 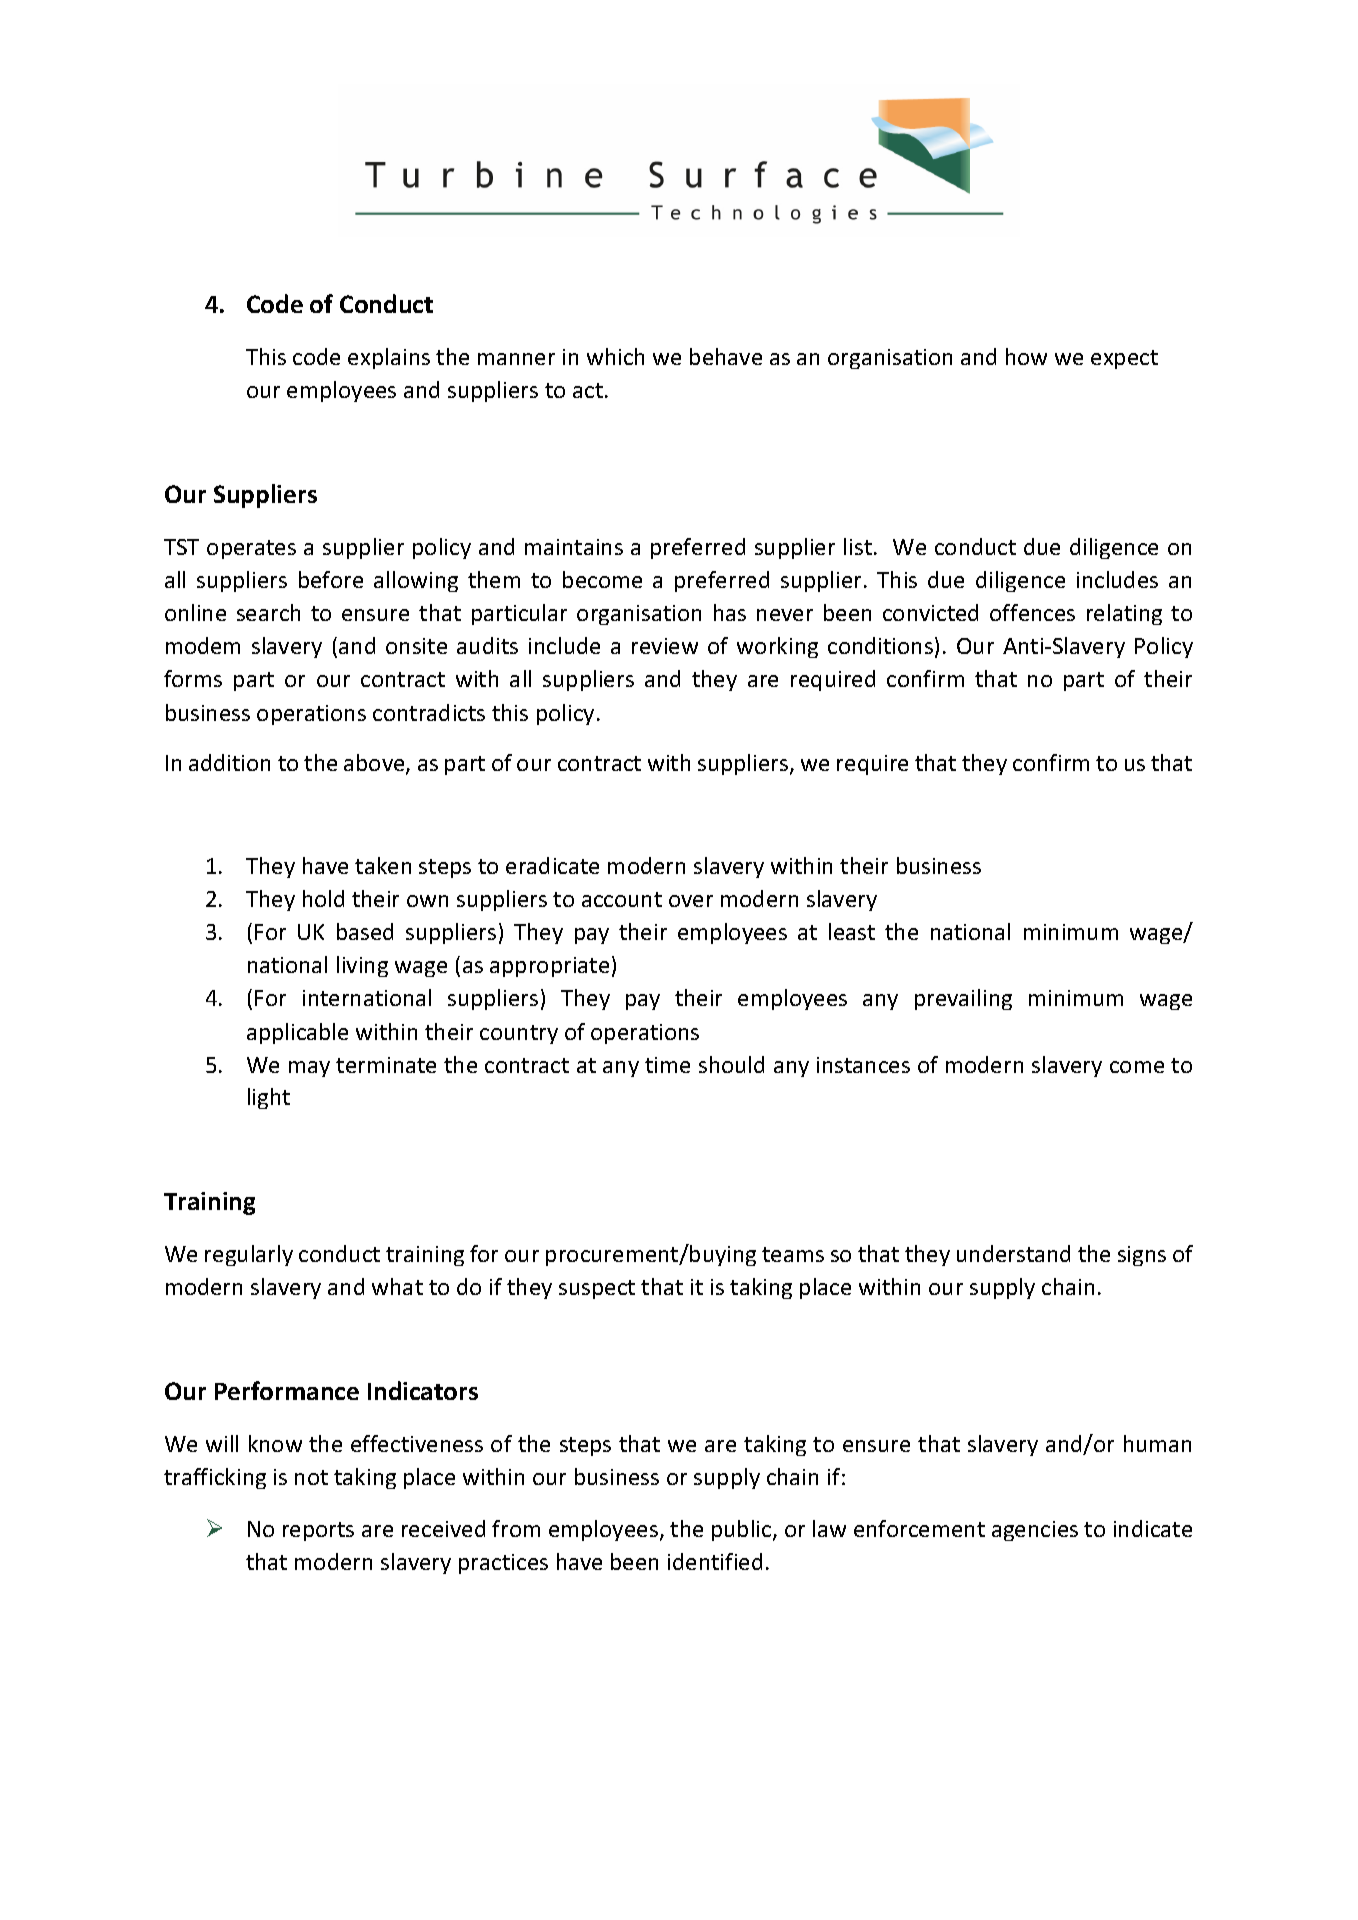 What do you see at coordinates (193, 678) in the page?
I see `forms` at bounding box center [193, 678].
